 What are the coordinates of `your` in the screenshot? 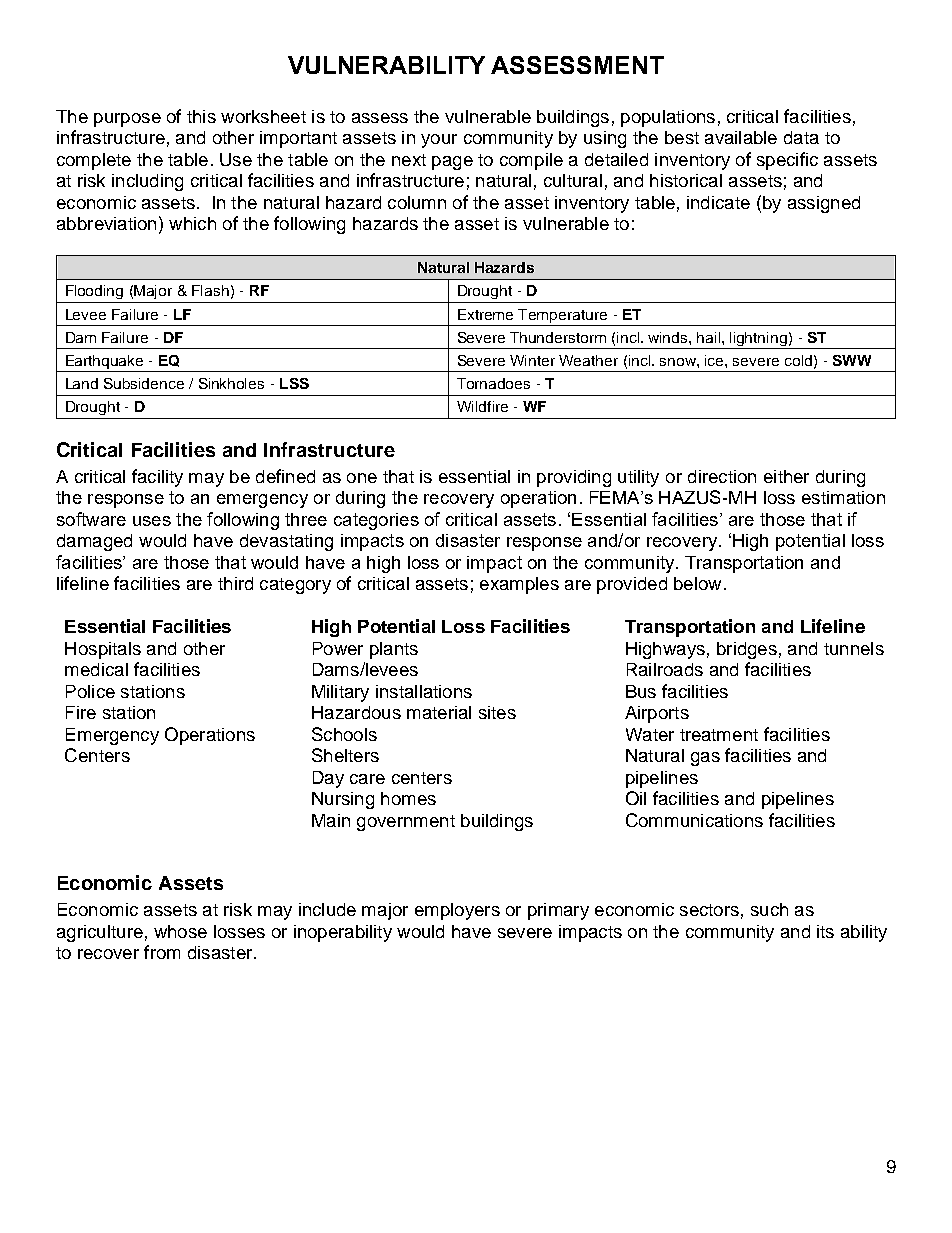 It's located at (439, 141).
